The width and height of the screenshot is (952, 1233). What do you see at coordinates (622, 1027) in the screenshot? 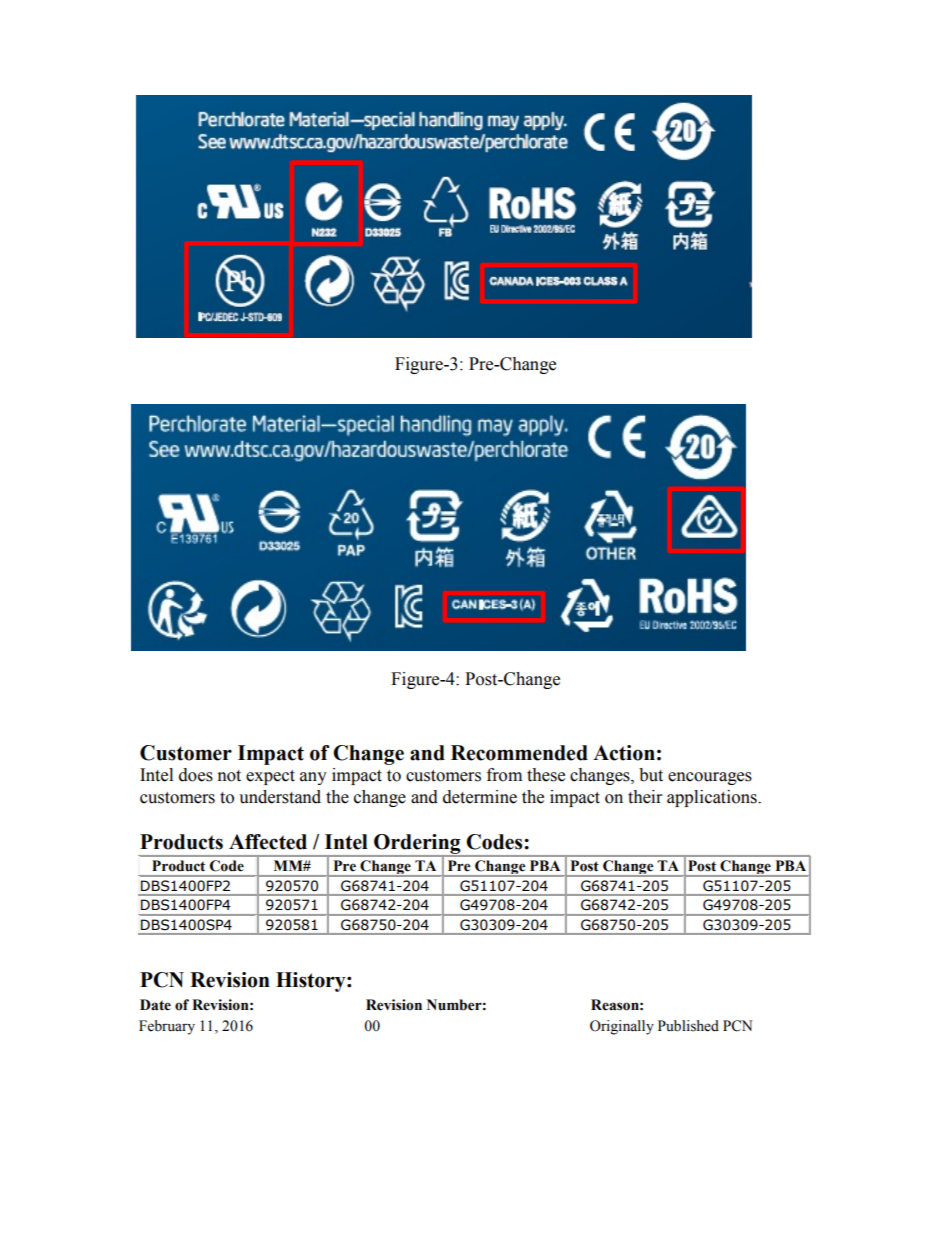
I see `Originally` at bounding box center [622, 1027].
